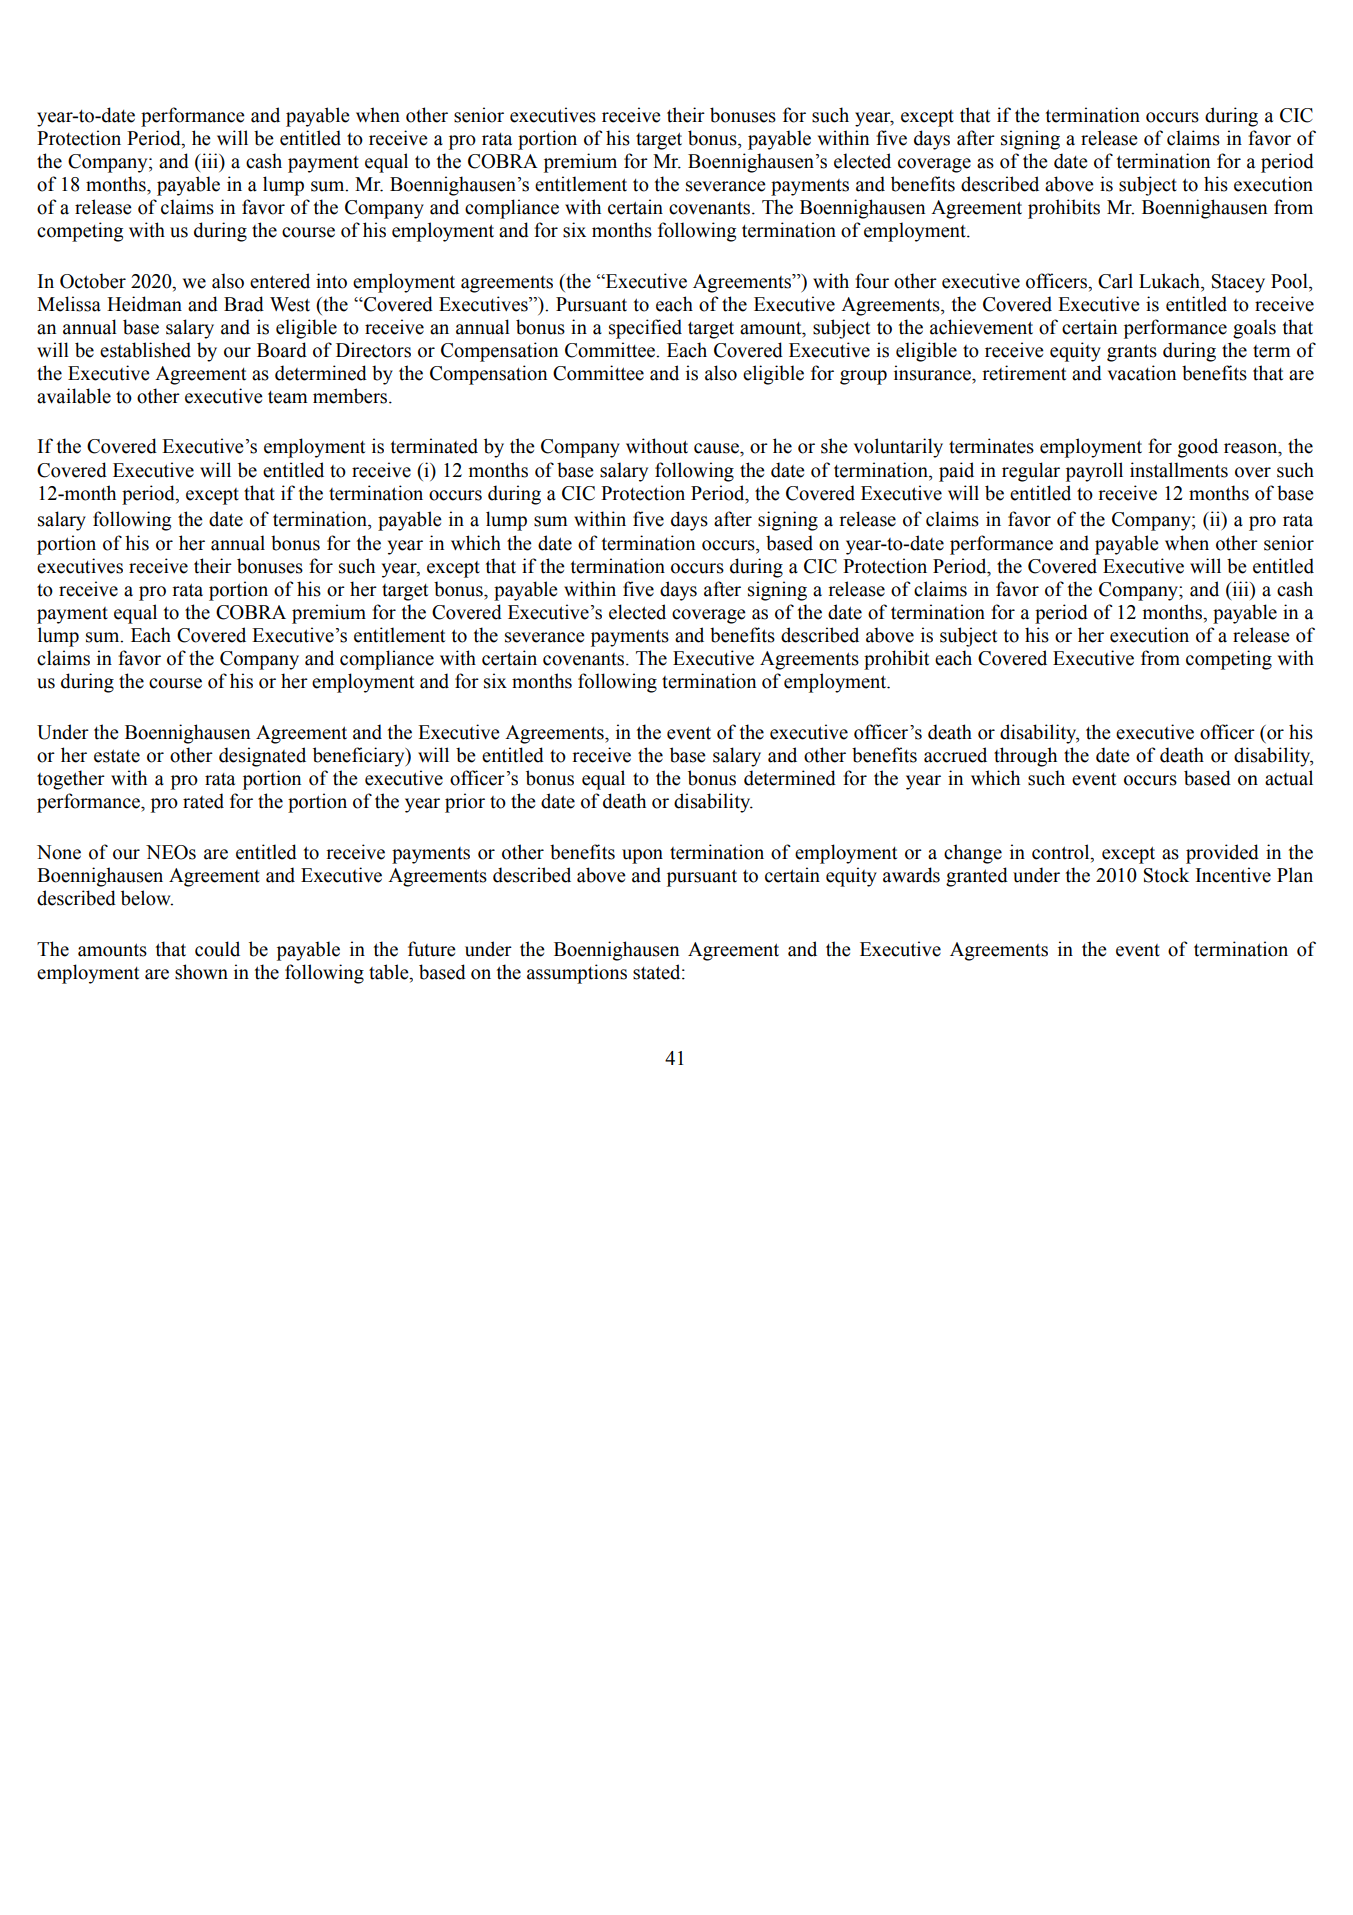  Describe the element at coordinates (1025, 757) in the image. I see `through` at that location.
